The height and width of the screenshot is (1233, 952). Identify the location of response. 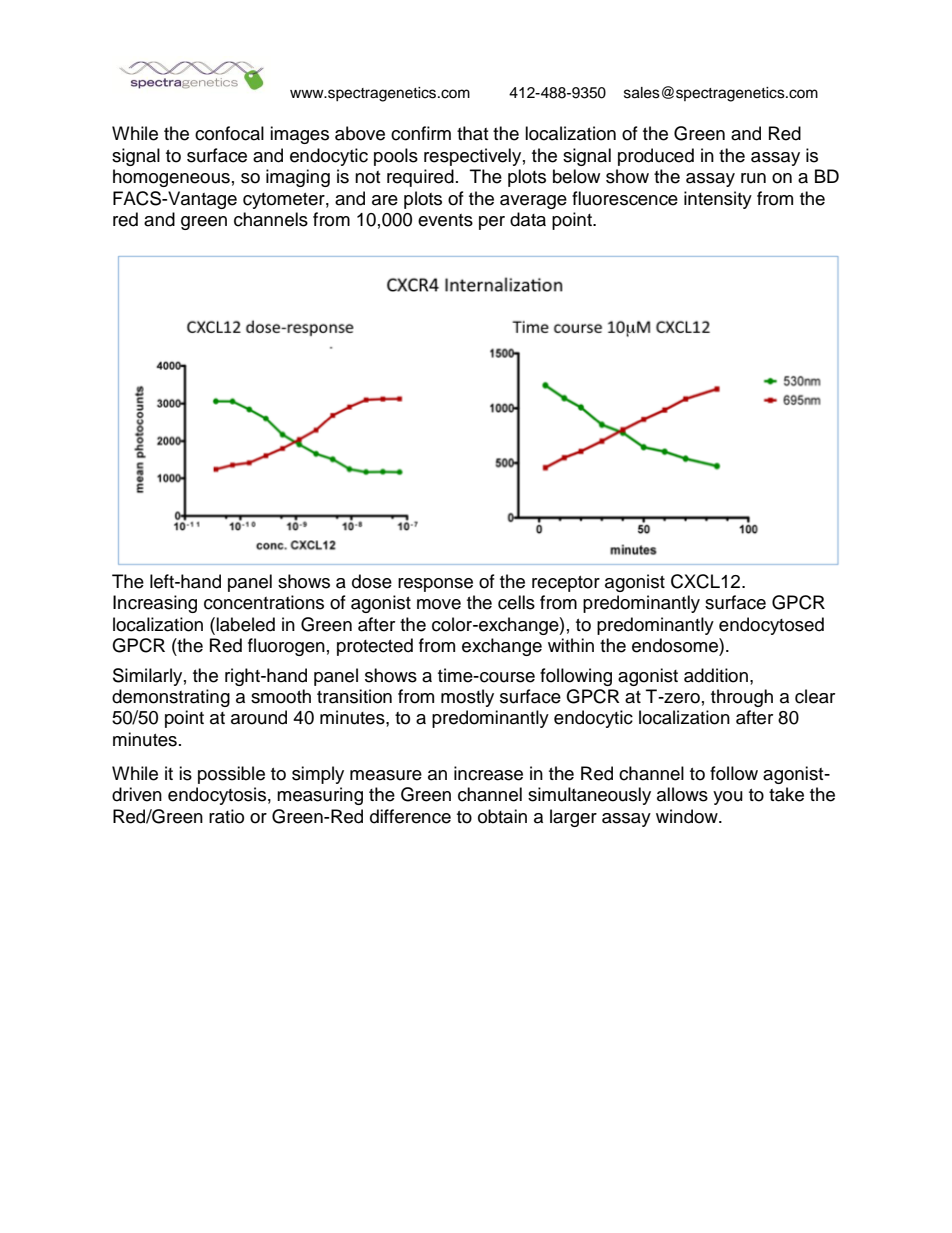
(435, 585).
